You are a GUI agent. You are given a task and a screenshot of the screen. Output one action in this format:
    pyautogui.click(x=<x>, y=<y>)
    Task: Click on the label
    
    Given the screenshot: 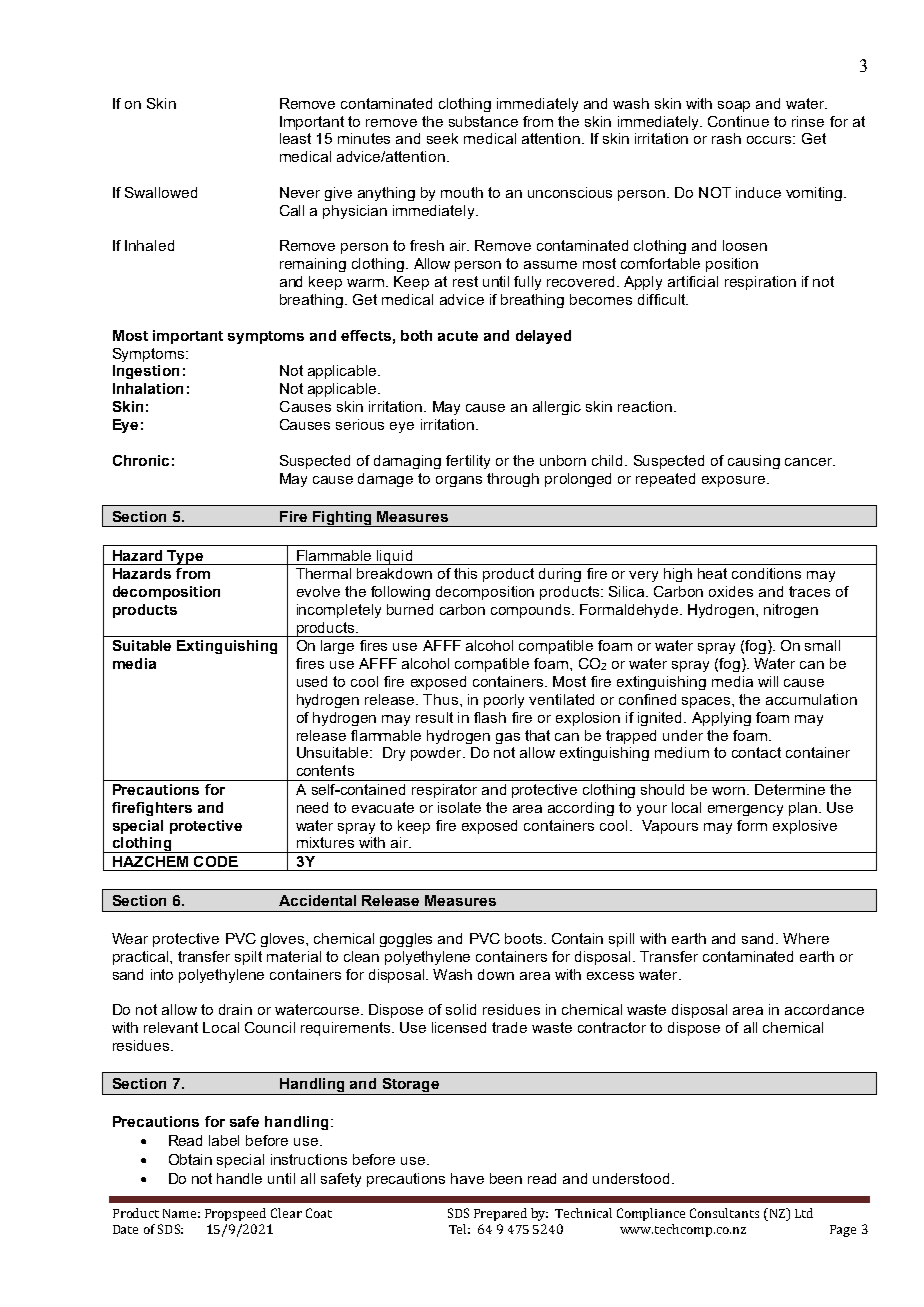 What is the action you would take?
    pyautogui.click(x=224, y=1140)
